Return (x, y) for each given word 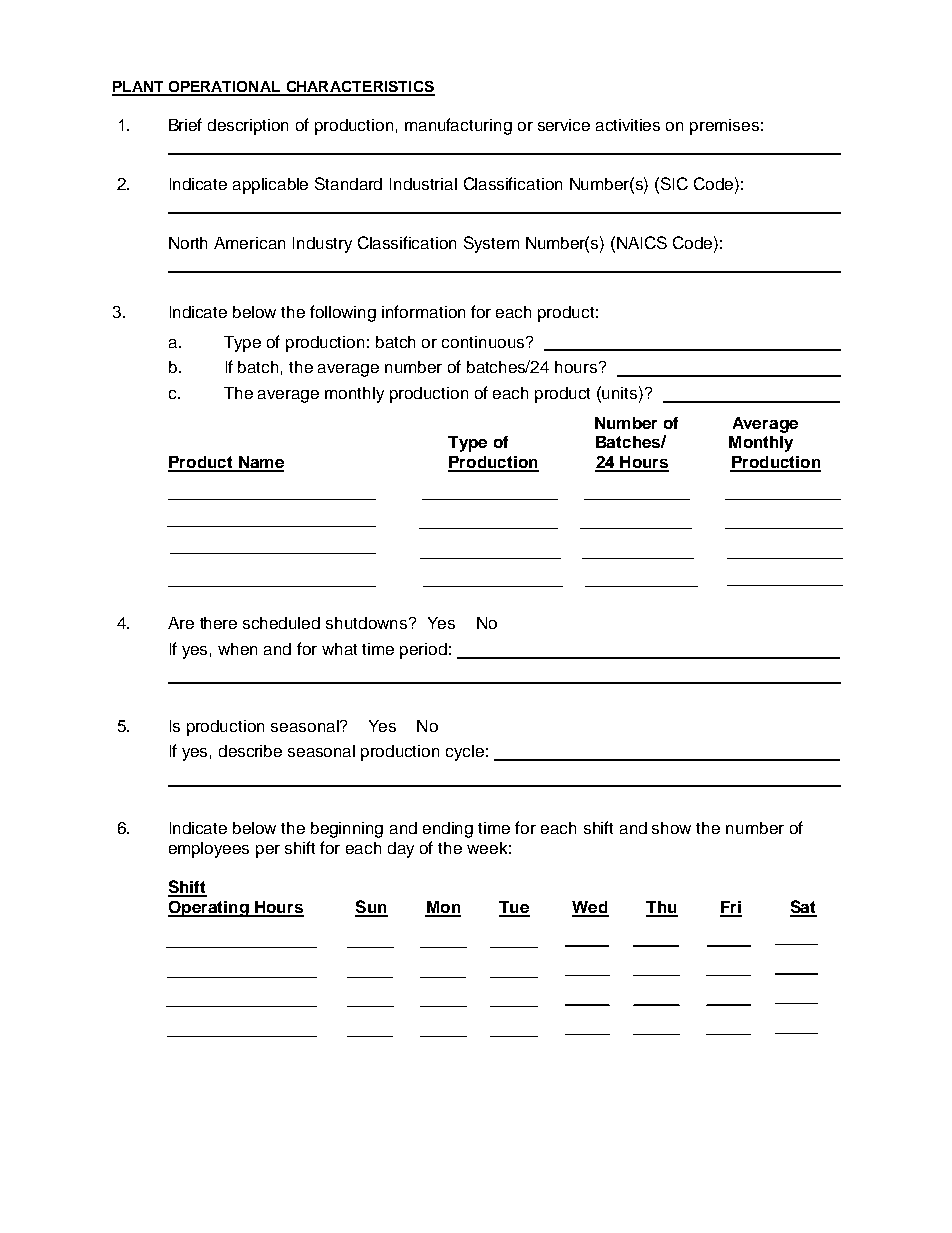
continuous (484, 342)
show (671, 828)
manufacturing (458, 126)
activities (628, 125)
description (248, 127)
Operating (209, 909)
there (218, 623)
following (343, 313)
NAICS (642, 242)
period (423, 651)
